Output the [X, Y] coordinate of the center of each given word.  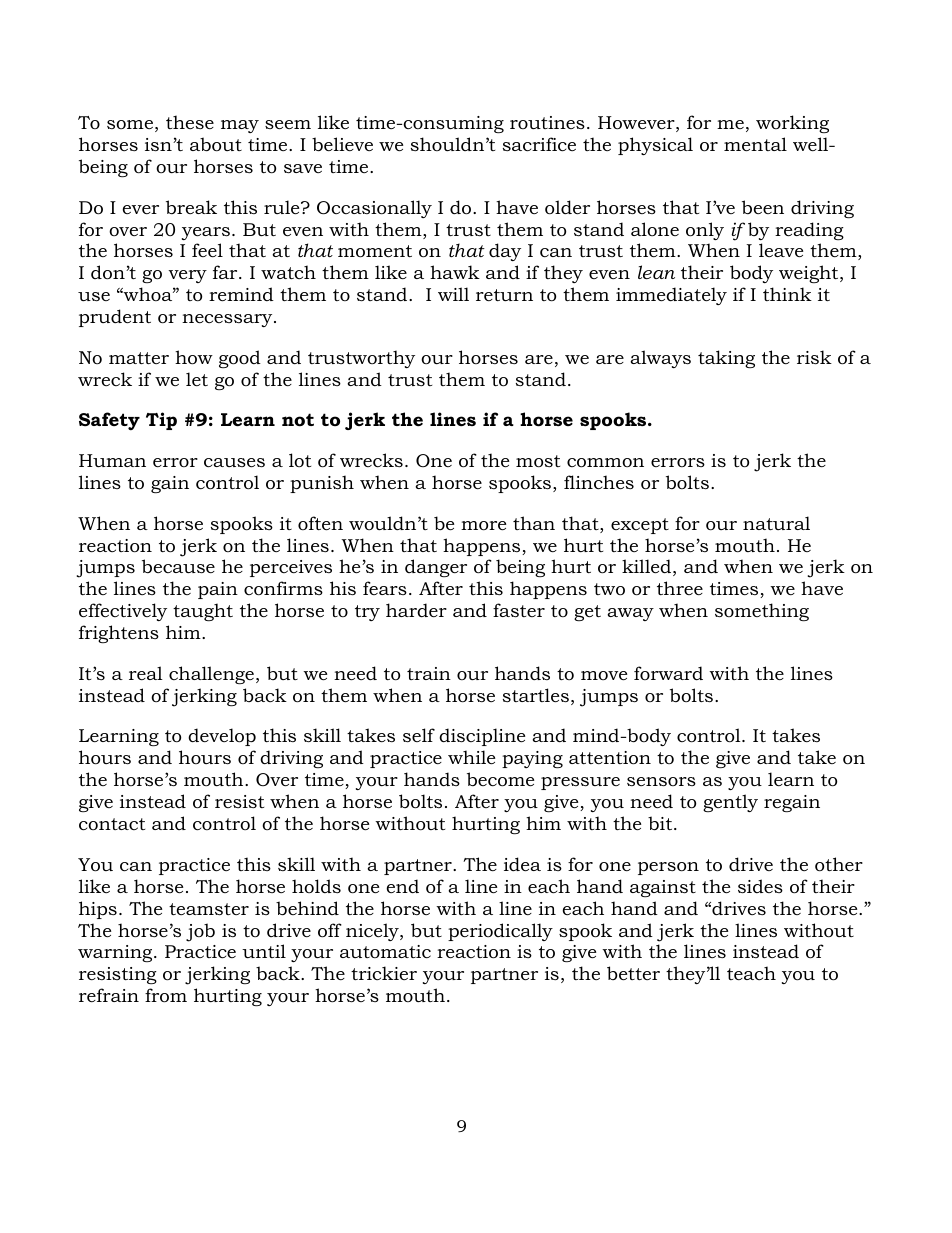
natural [776, 523]
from [166, 995]
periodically [500, 932]
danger [436, 568]
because [178, 566]
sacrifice [539, 144]
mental [755, 144]
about [216, 144]
